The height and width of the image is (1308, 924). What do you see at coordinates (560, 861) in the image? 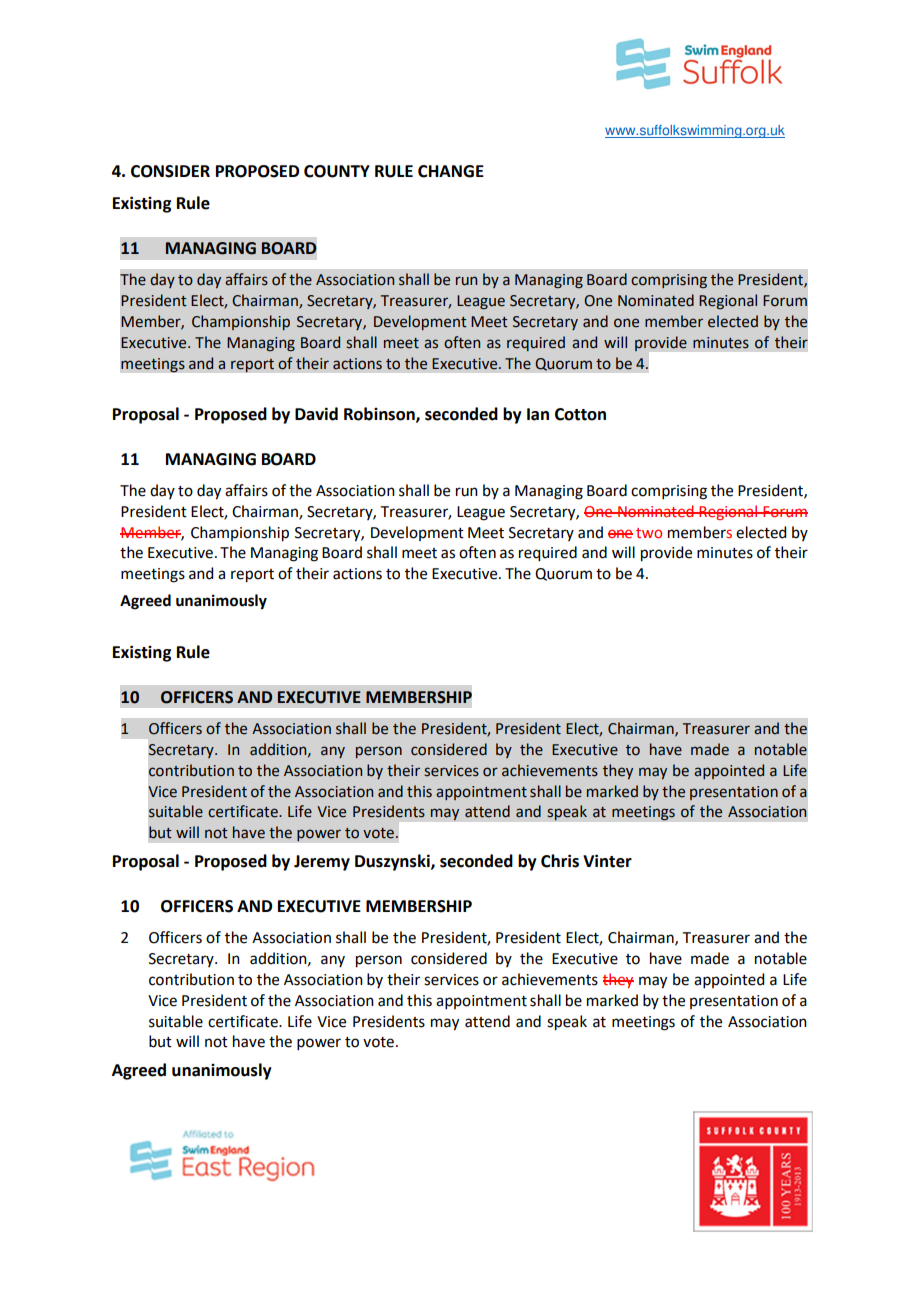
I see `Chris` at bounding box center [560, 861].
